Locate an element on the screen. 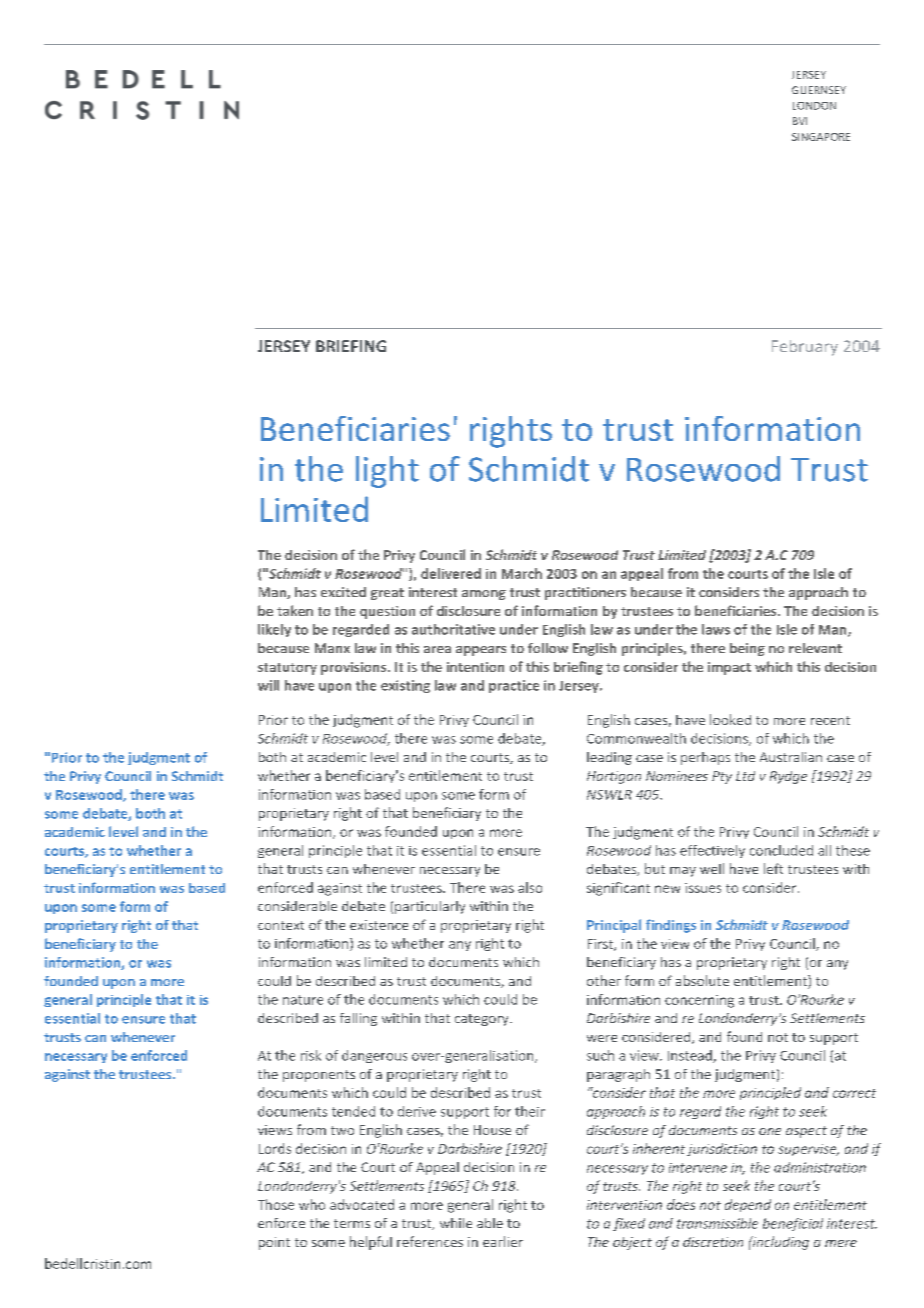 Image resolution: width=924 pixels, height=1308 pixels. relevant is located at coordinates (815, 648).
